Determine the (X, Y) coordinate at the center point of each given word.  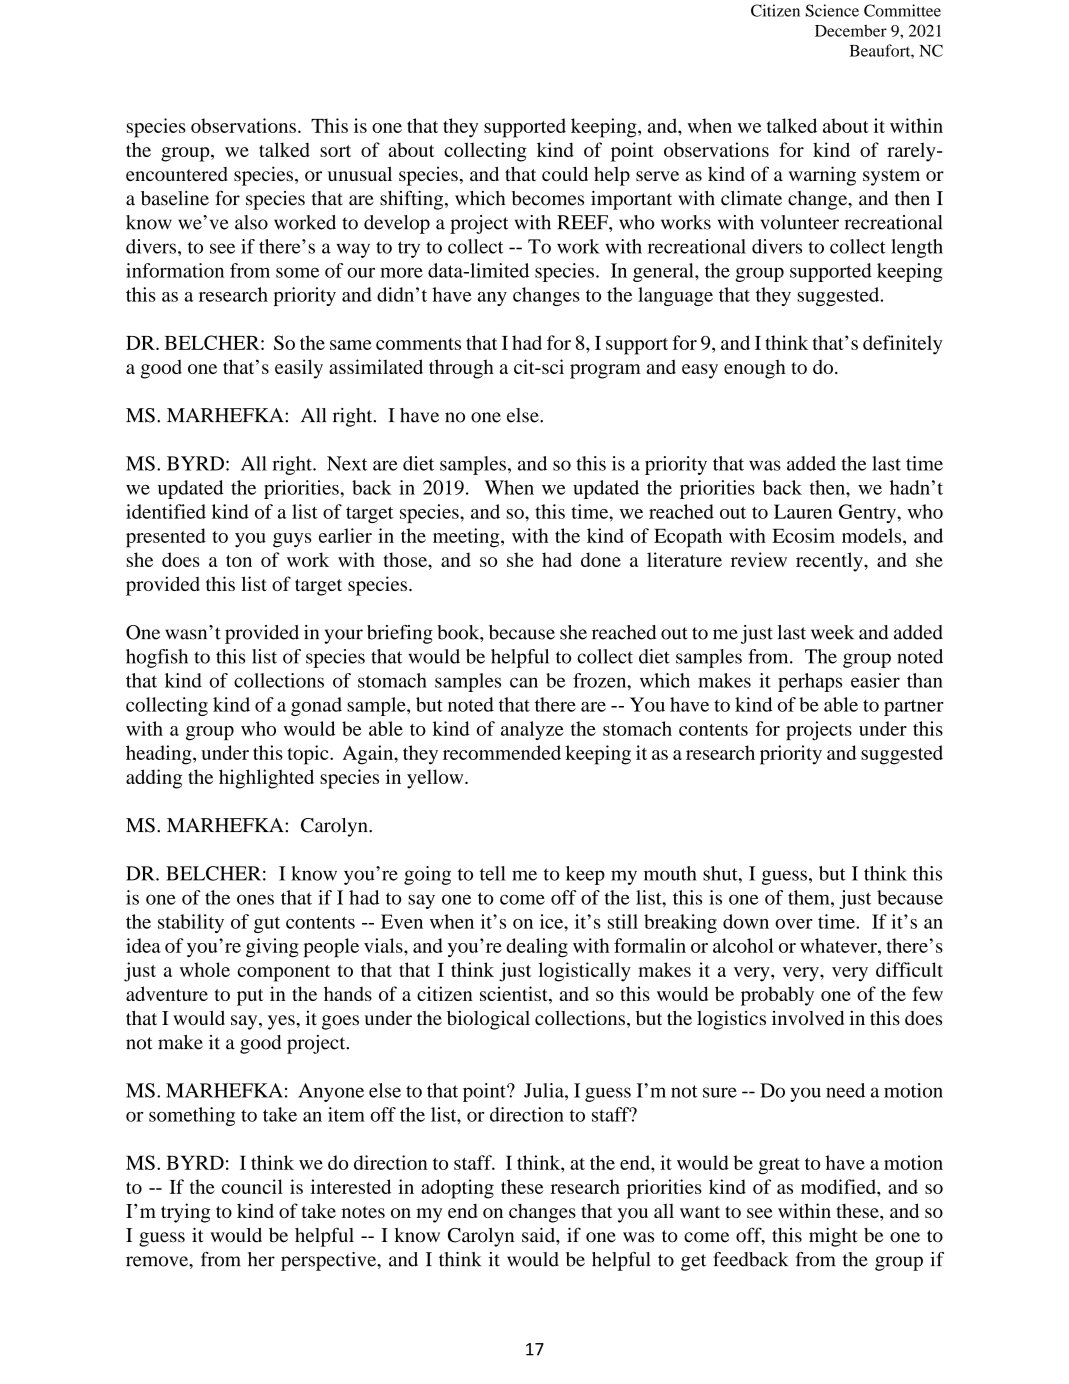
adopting (457, 1189)
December (851, 30)
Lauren (803, 511)
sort (335, 151)
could (565, 173)
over (794, 924)
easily (299, 369)
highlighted (266, 779)
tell (493, 873)
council (252, 1186)
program (605, 371)
